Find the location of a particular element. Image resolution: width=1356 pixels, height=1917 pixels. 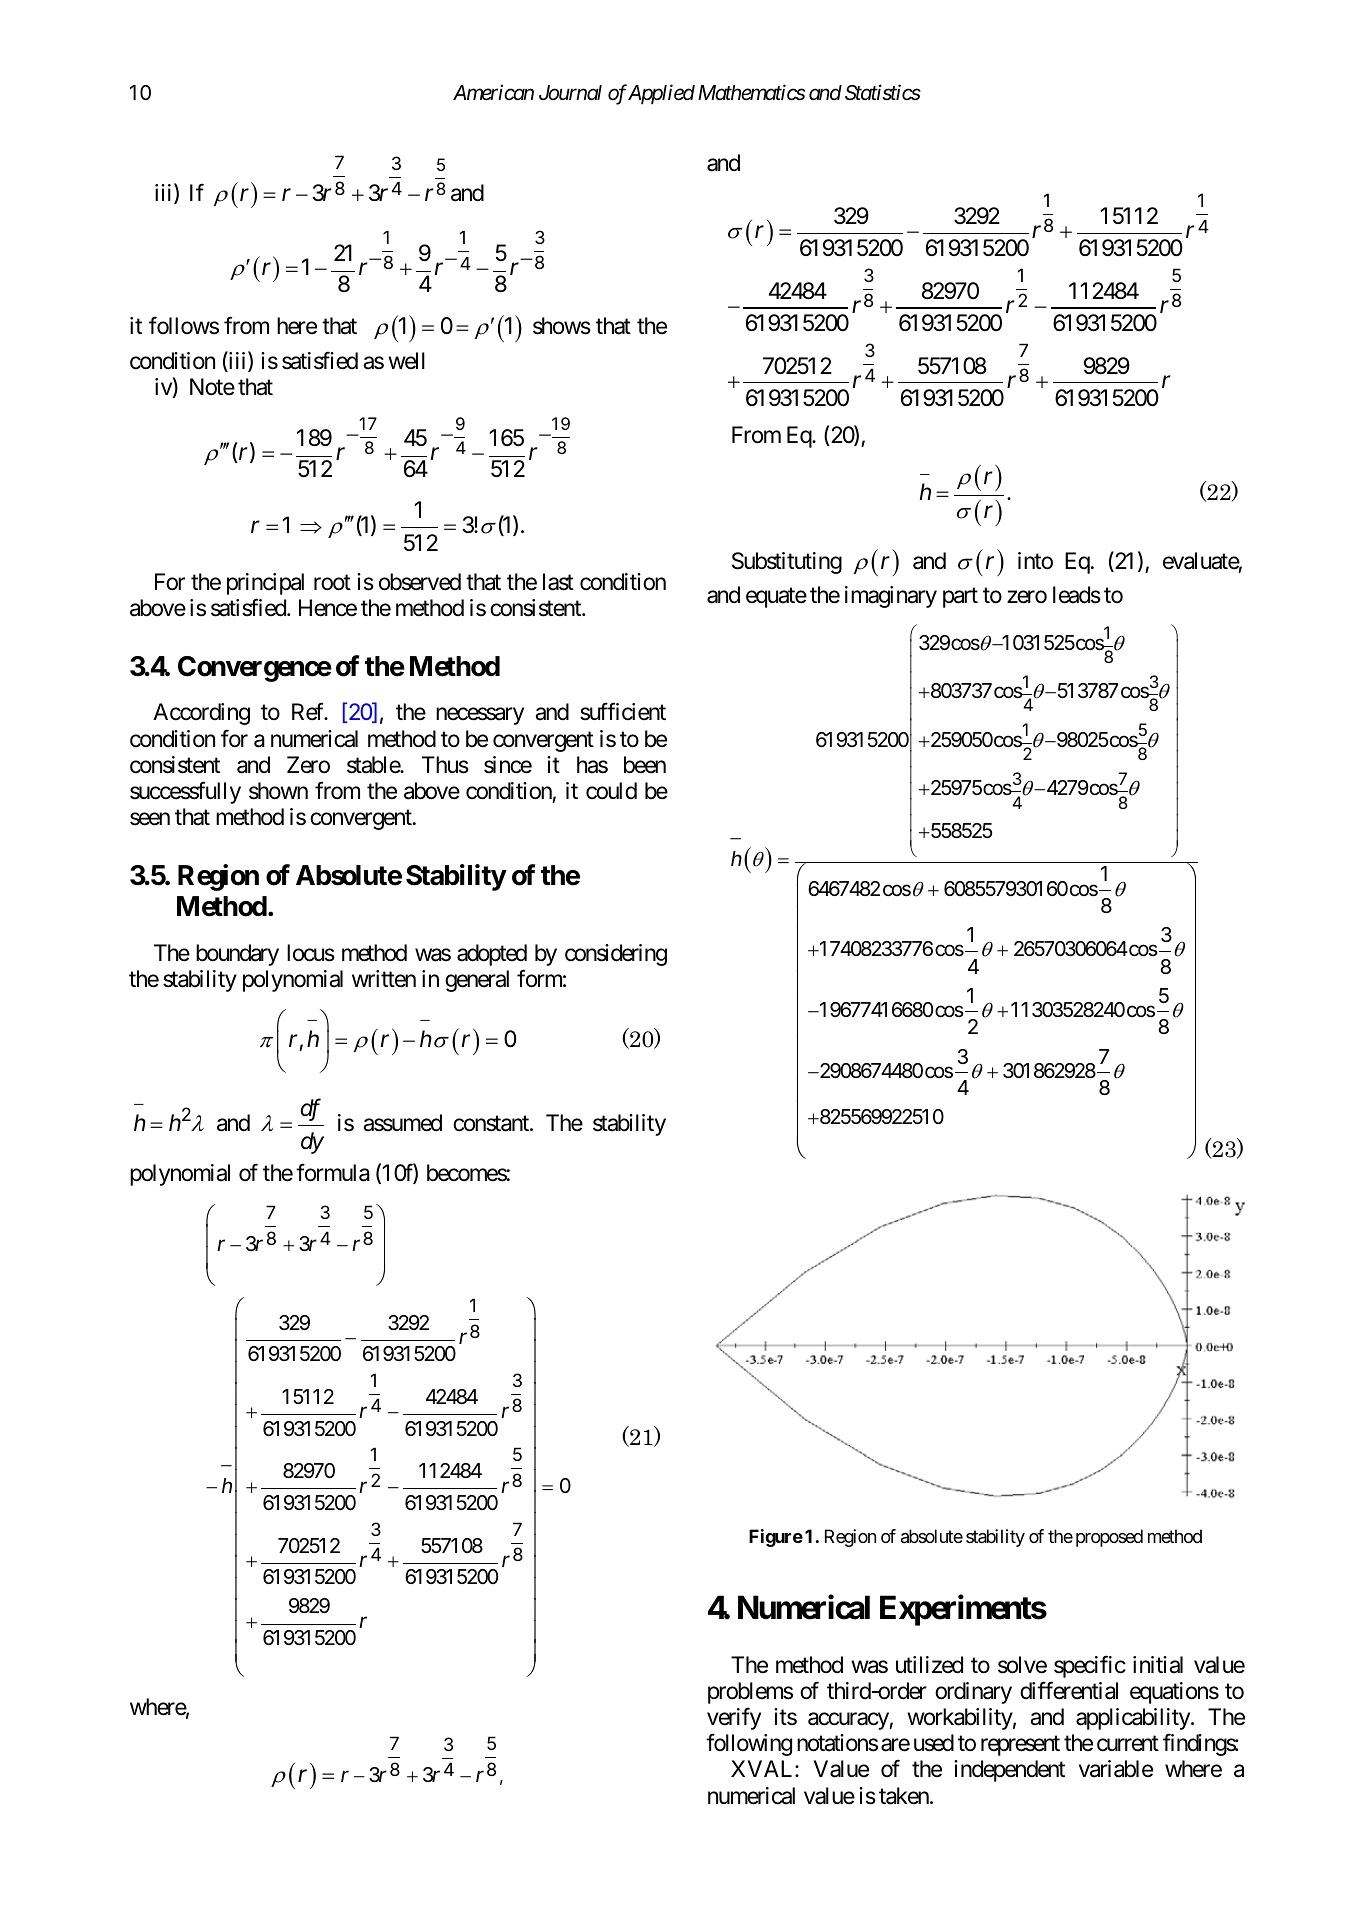

following is located at coordinates (749, 1745).
